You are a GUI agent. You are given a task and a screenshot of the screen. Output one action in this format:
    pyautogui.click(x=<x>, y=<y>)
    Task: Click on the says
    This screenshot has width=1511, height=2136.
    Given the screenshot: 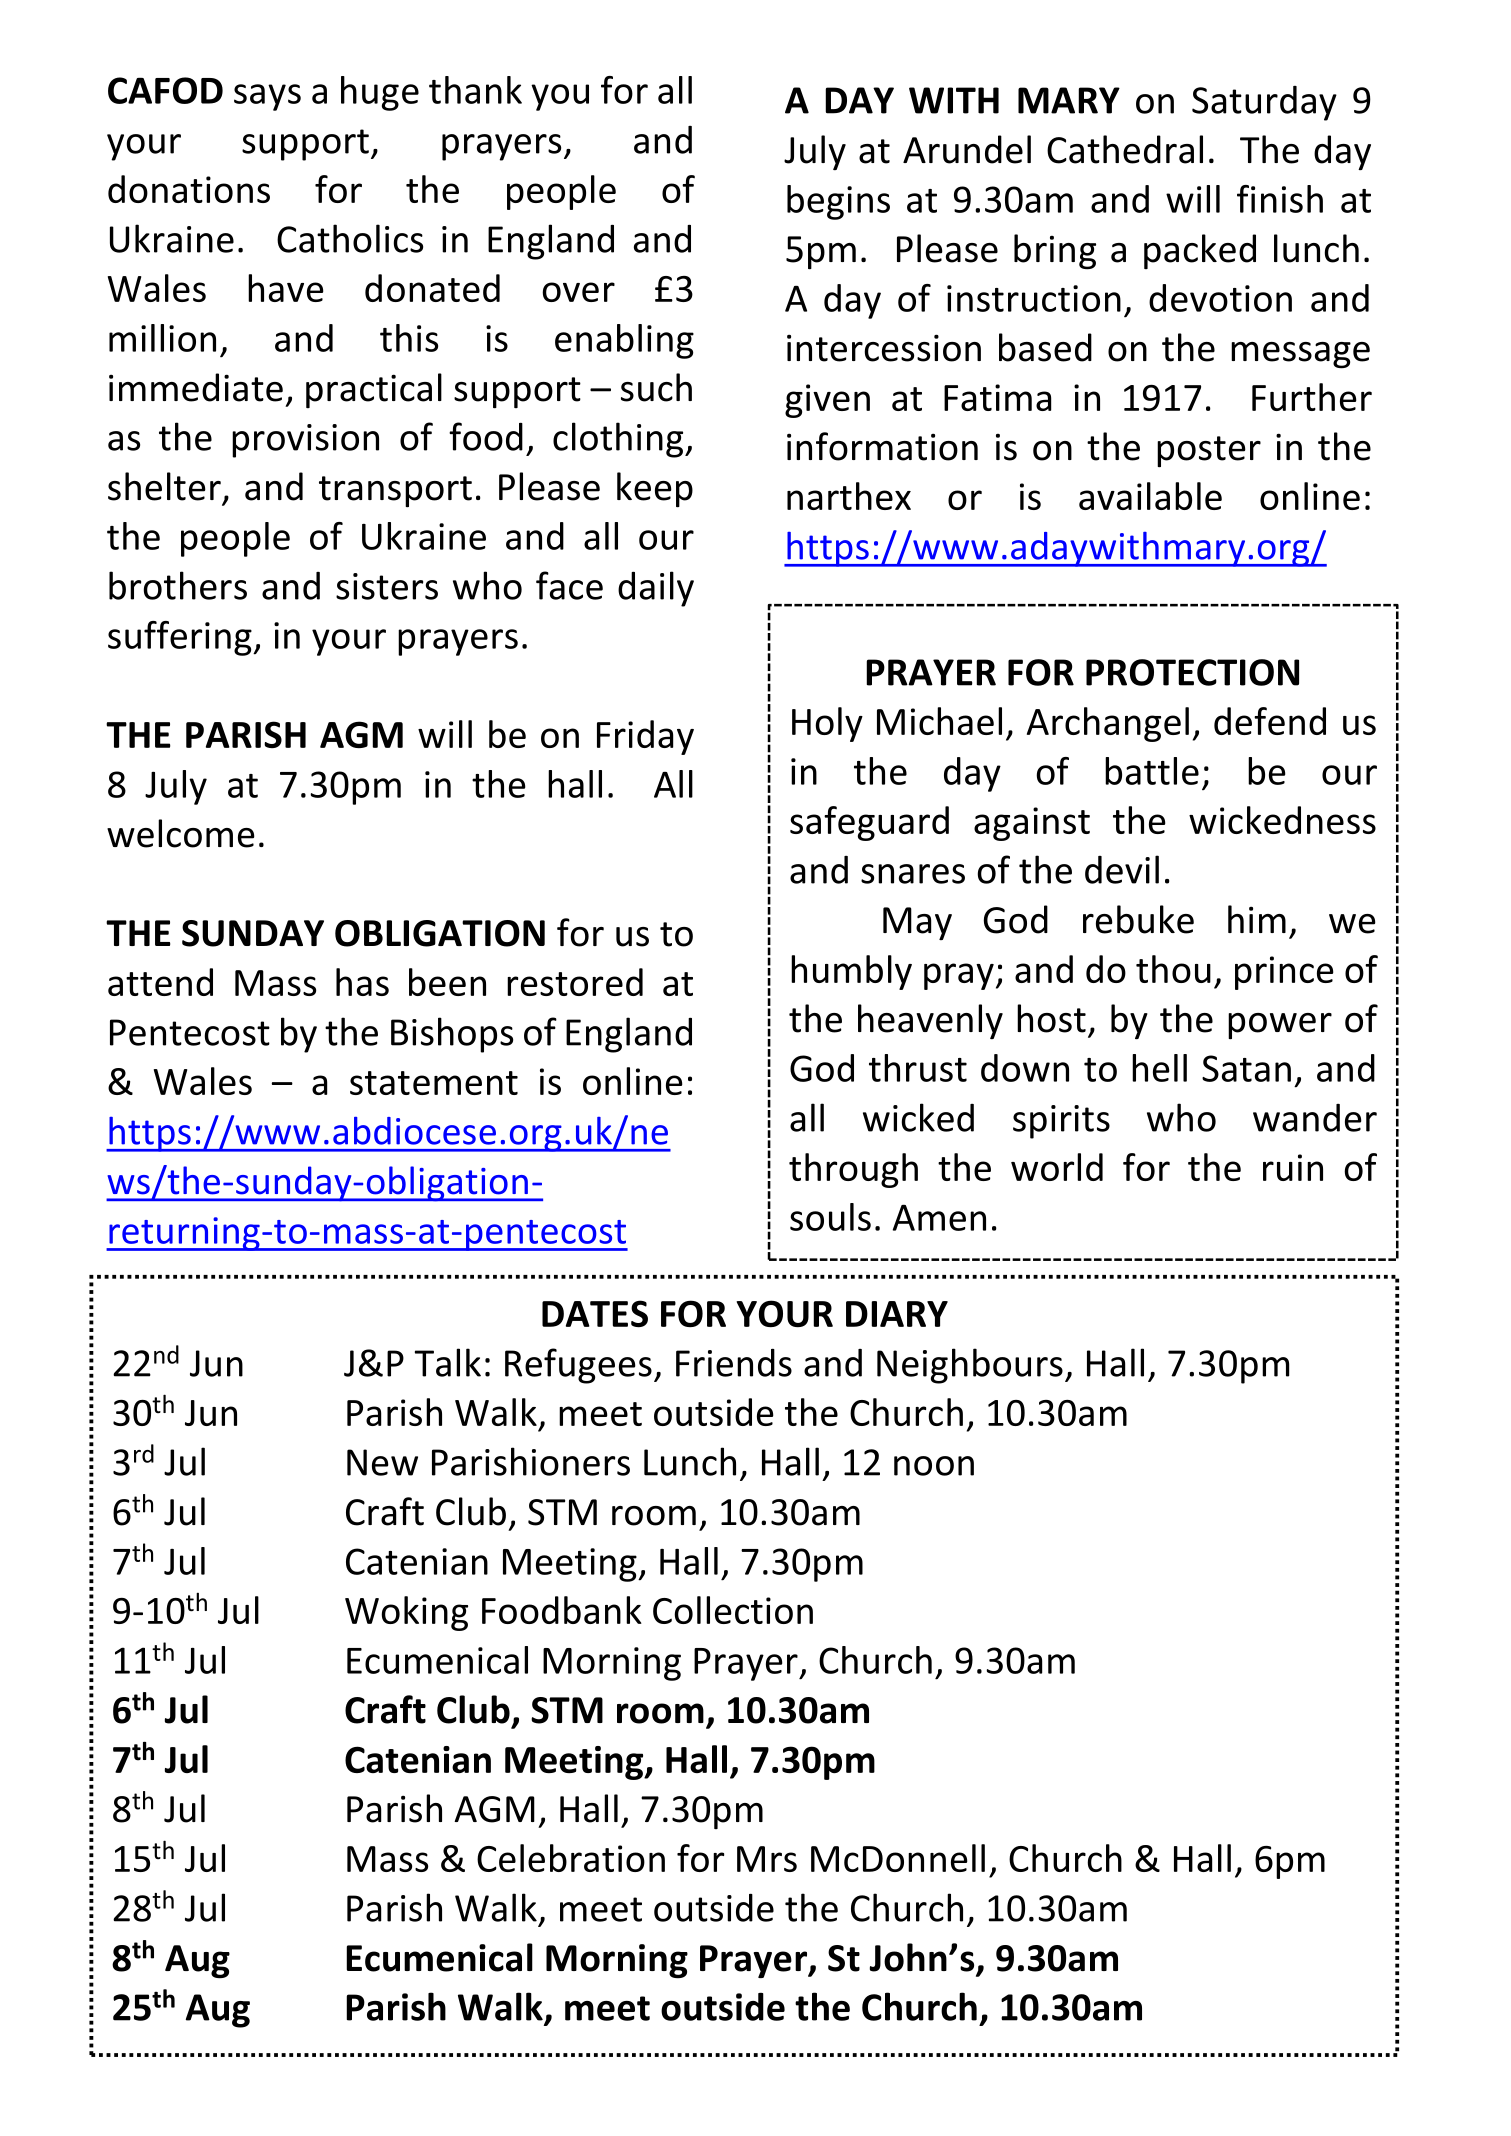 What is the action you would take?
    pyautogui.click(x=267, y=97)
